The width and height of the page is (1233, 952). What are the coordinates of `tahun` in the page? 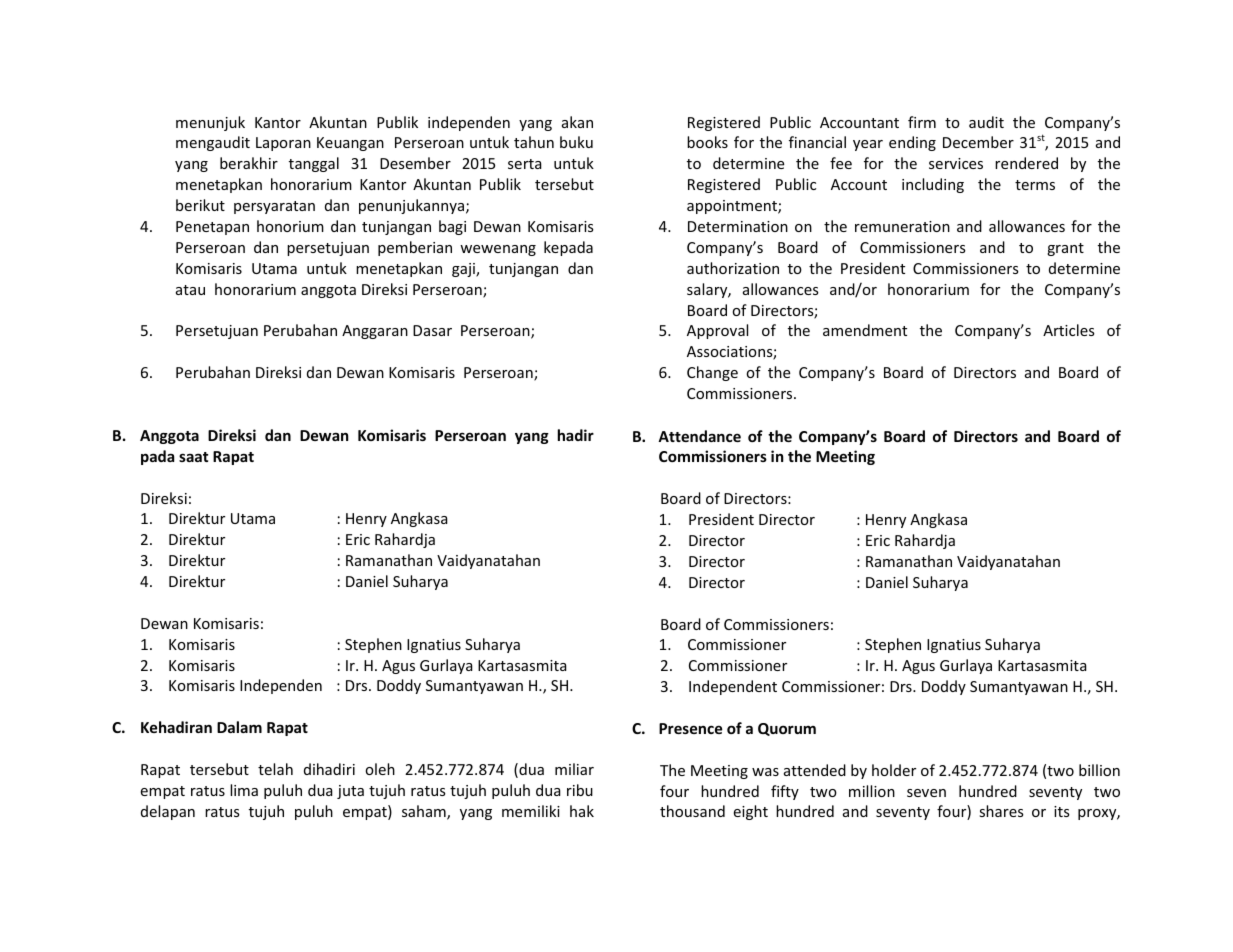 It's located at (534, 142).
